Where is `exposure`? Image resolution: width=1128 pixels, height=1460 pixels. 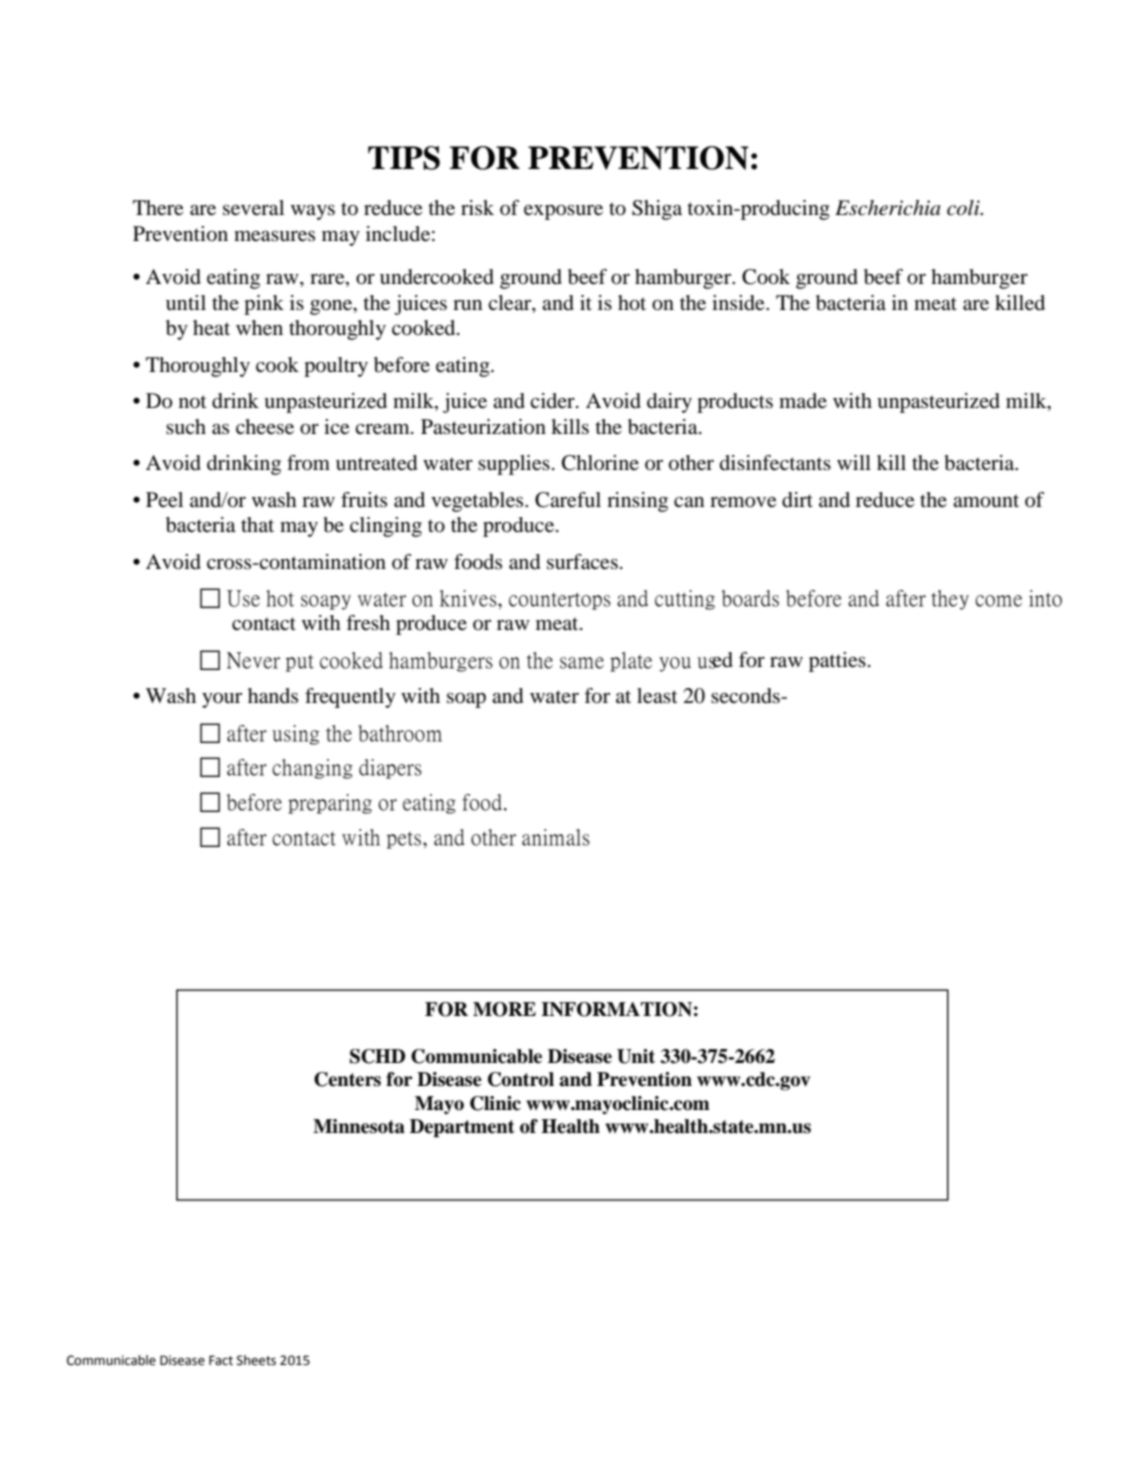
exposure is located at coordinates (563, 212).
